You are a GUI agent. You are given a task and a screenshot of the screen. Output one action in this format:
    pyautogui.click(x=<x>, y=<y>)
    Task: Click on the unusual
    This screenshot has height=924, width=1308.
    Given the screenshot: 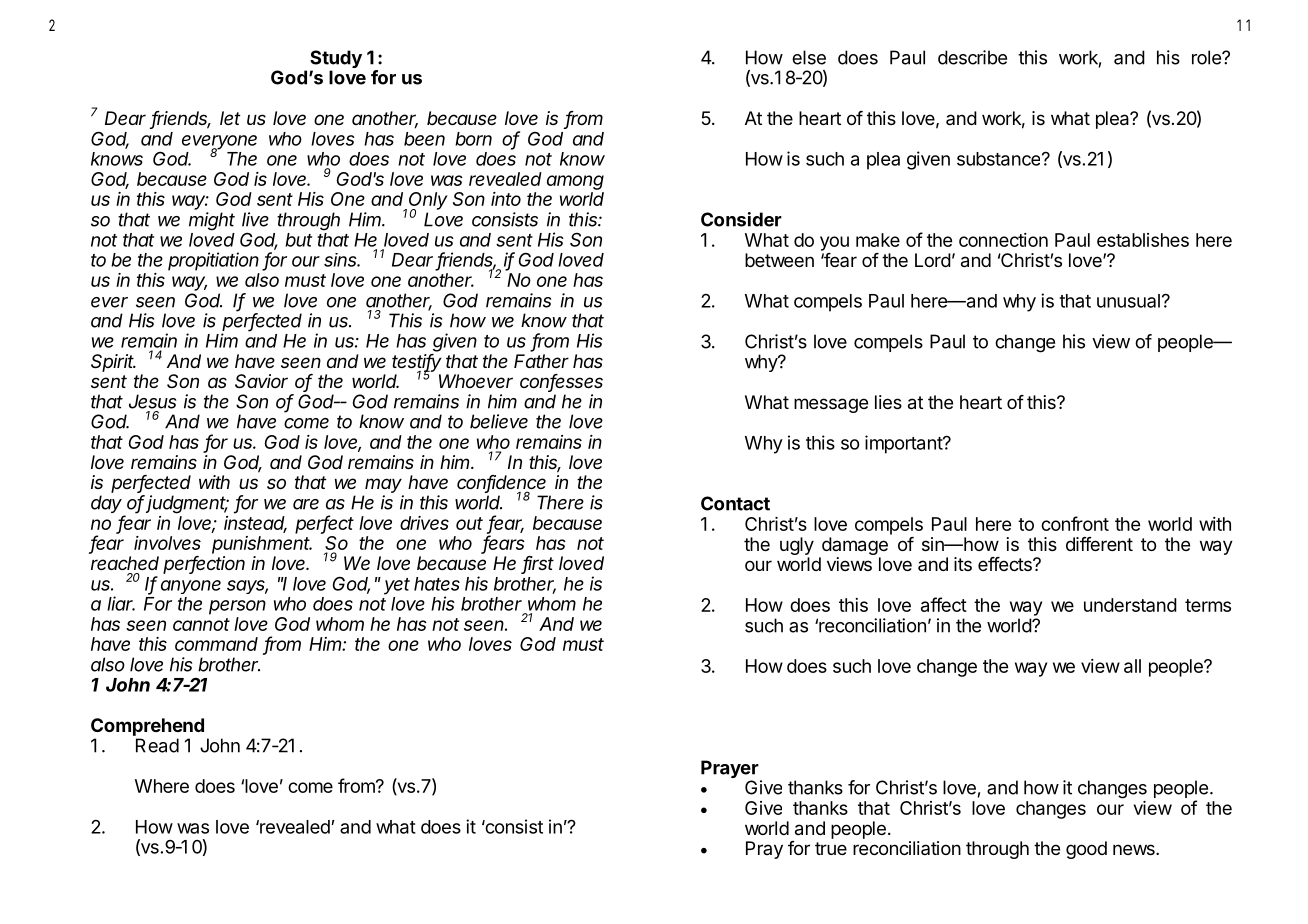 What is the action you would take?
    pyautogui.click(x=1128, y=301)
